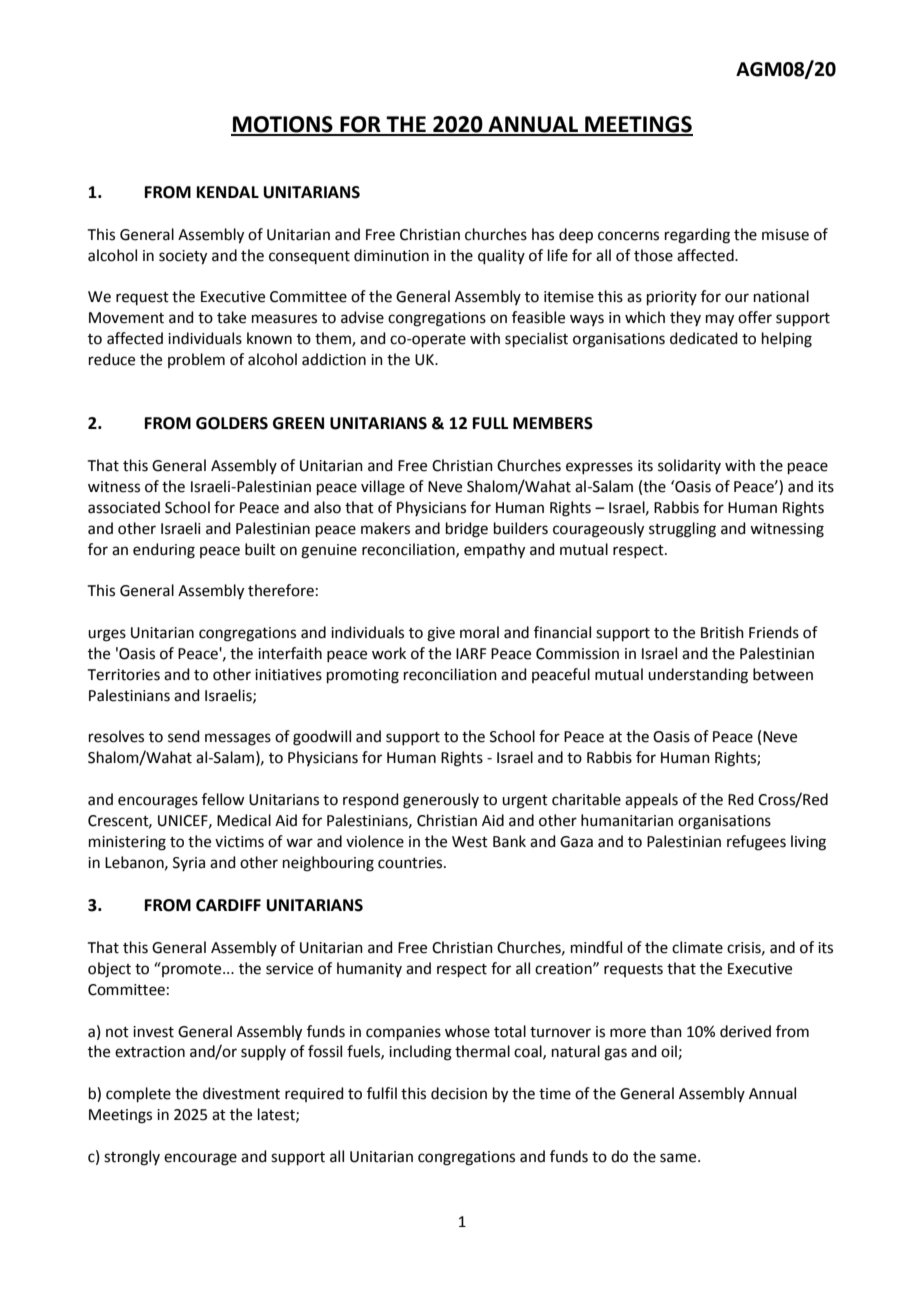 The image size is (924, 1308). Describe the element at coordinates (183, 257) in the image. I see `society` at that location.
